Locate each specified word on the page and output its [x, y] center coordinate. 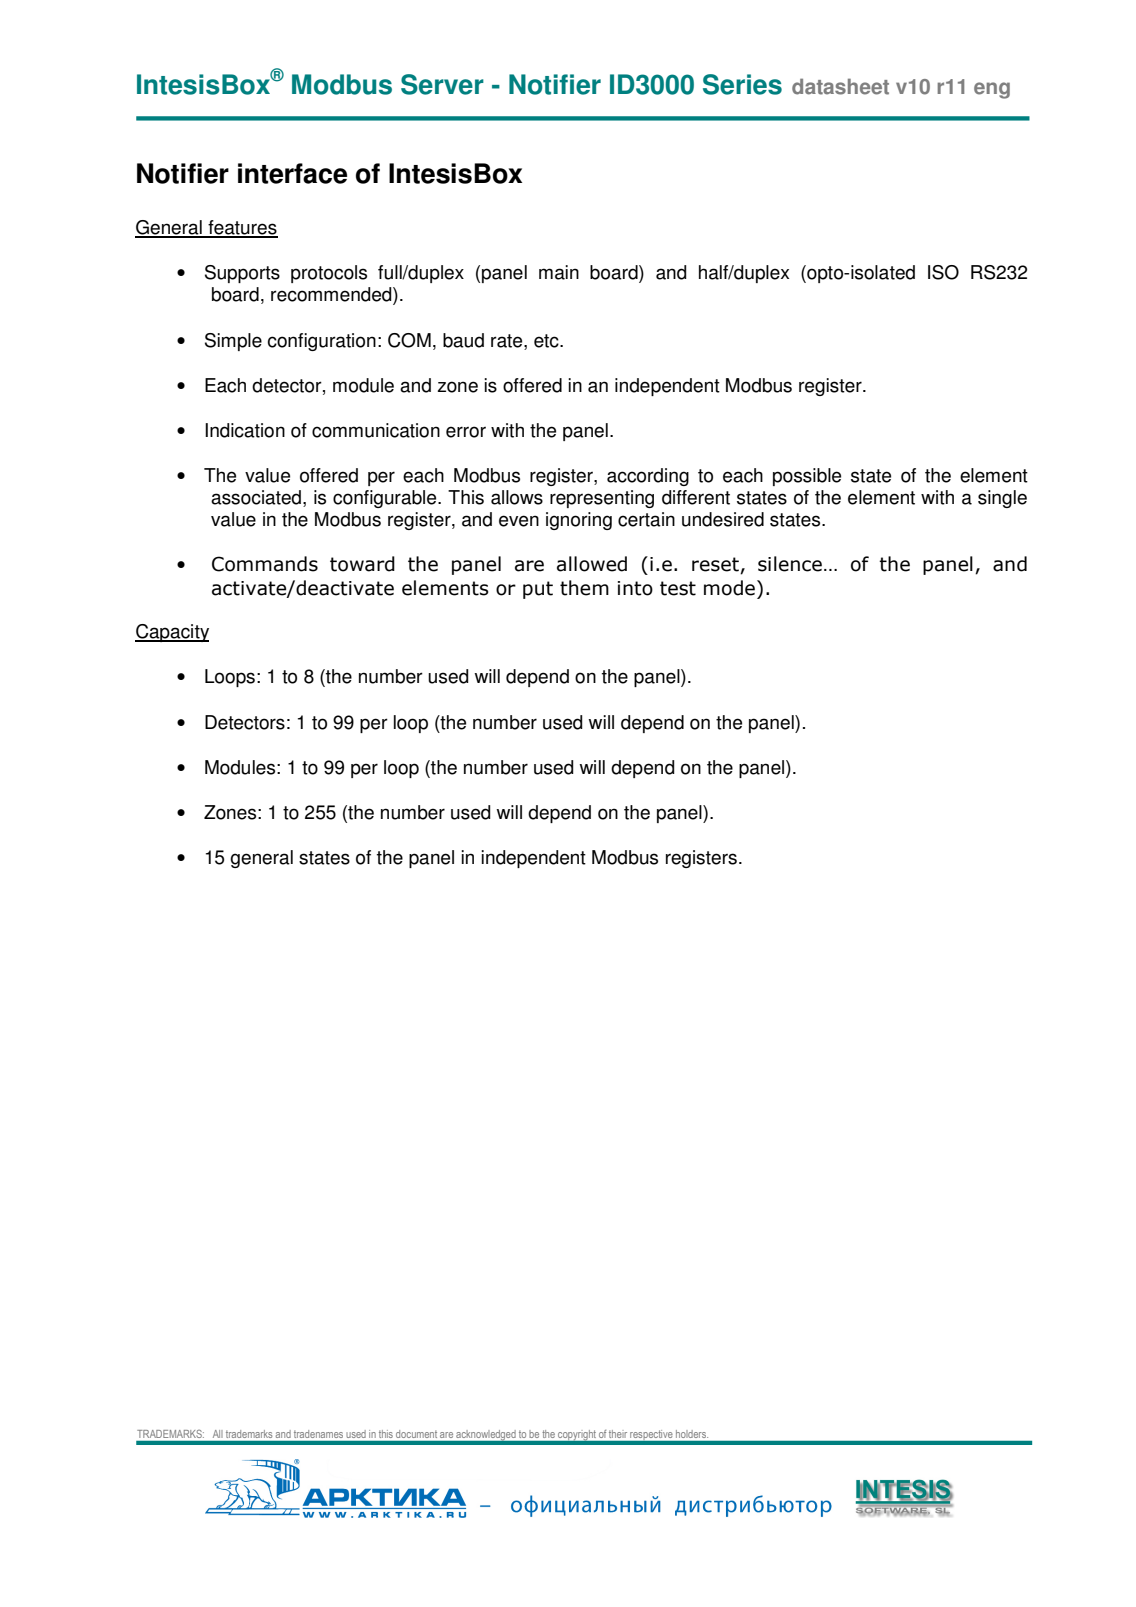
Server [442, 84]
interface [292, 173]
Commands [265, 564]
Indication [245, 430]
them [584, 588]
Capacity [172, 633]
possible [807, 477]
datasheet [840, 86]
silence [790, 564]
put [538, 590]
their [618, 1434]
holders [692, 1434]
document [416, 1434]
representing [602, 499]
